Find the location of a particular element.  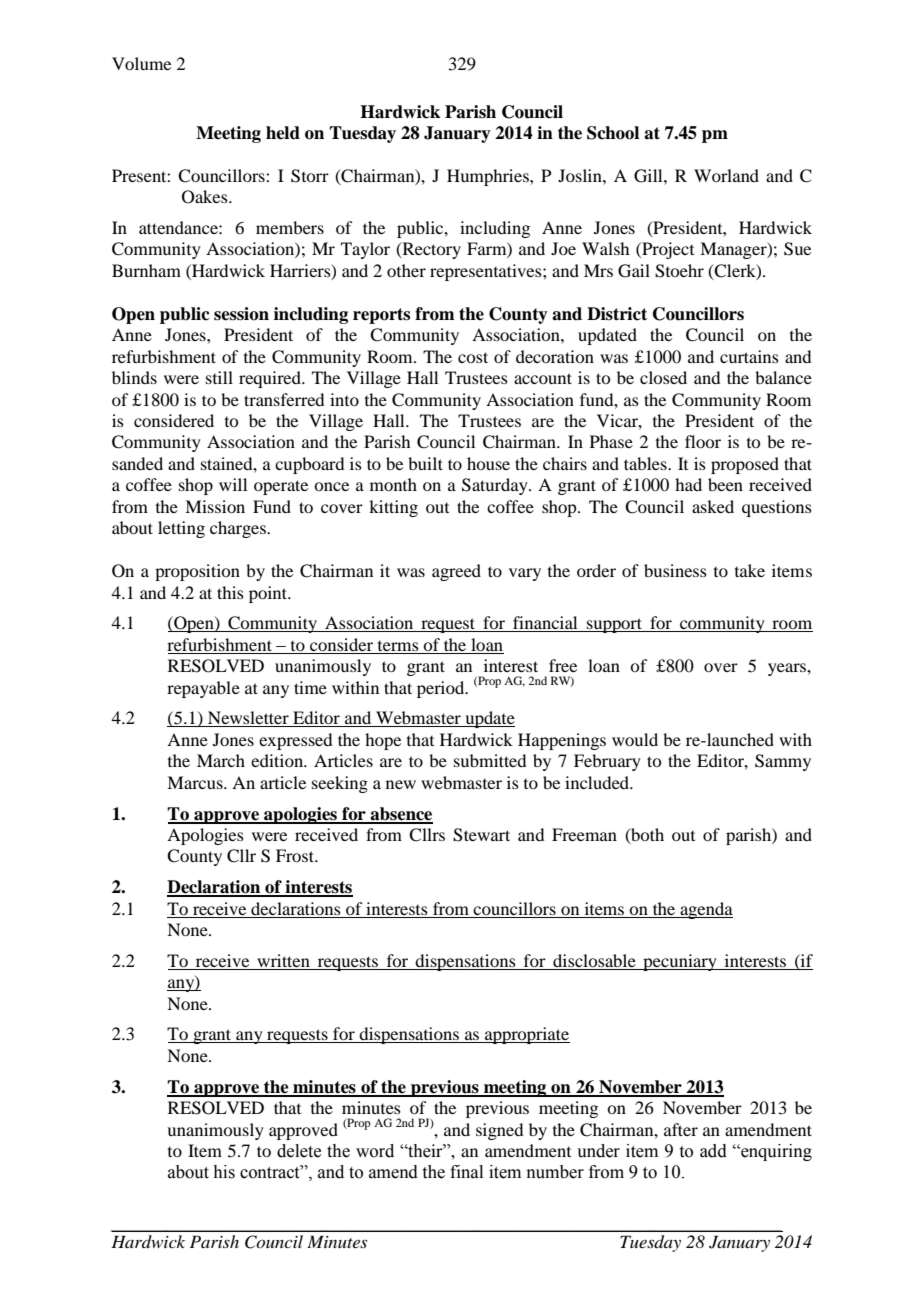

held is located at coordinates (283, 133).
